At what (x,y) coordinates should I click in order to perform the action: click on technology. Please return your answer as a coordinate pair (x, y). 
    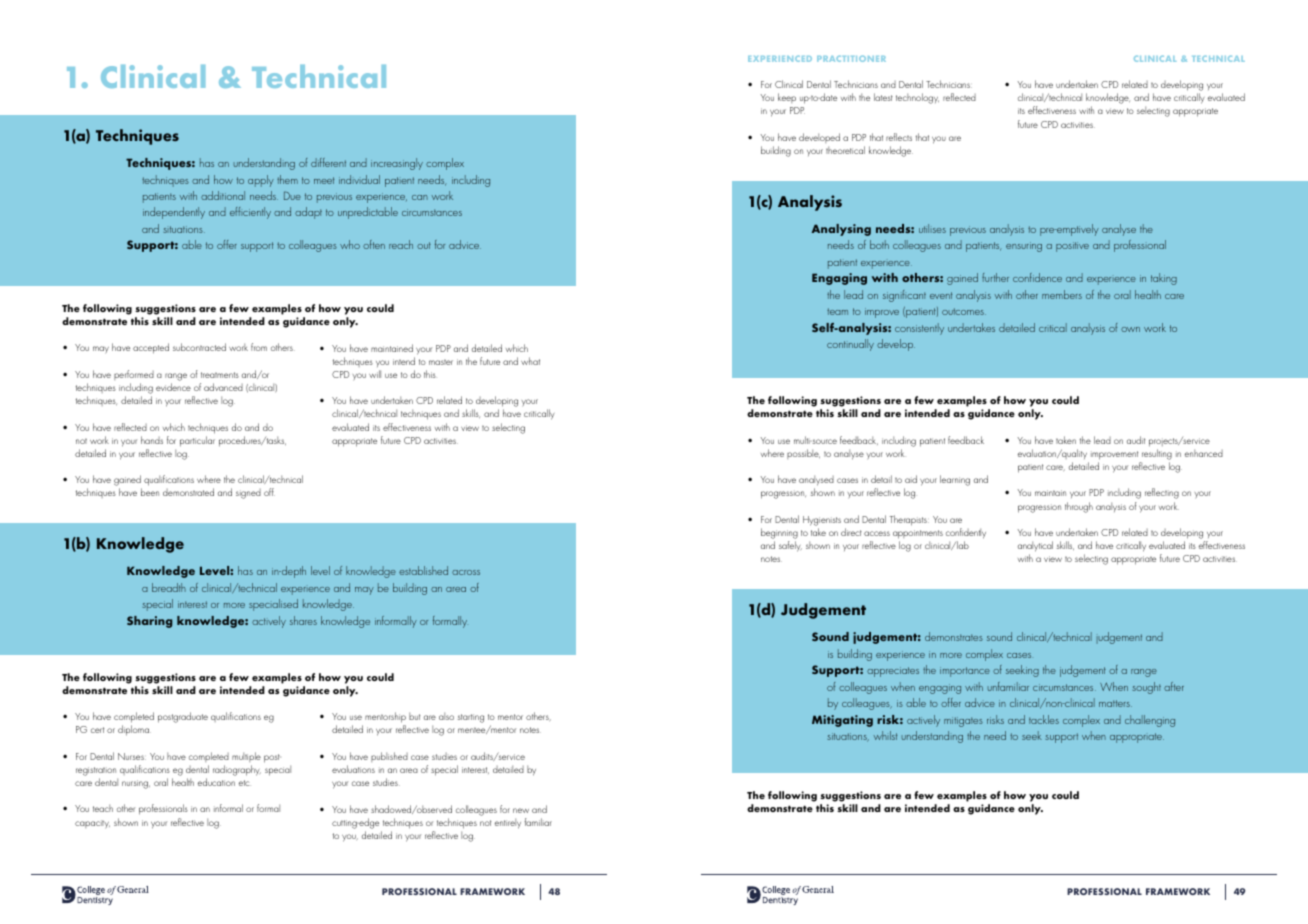
    Looking at the image, I should click on (917, 98).
